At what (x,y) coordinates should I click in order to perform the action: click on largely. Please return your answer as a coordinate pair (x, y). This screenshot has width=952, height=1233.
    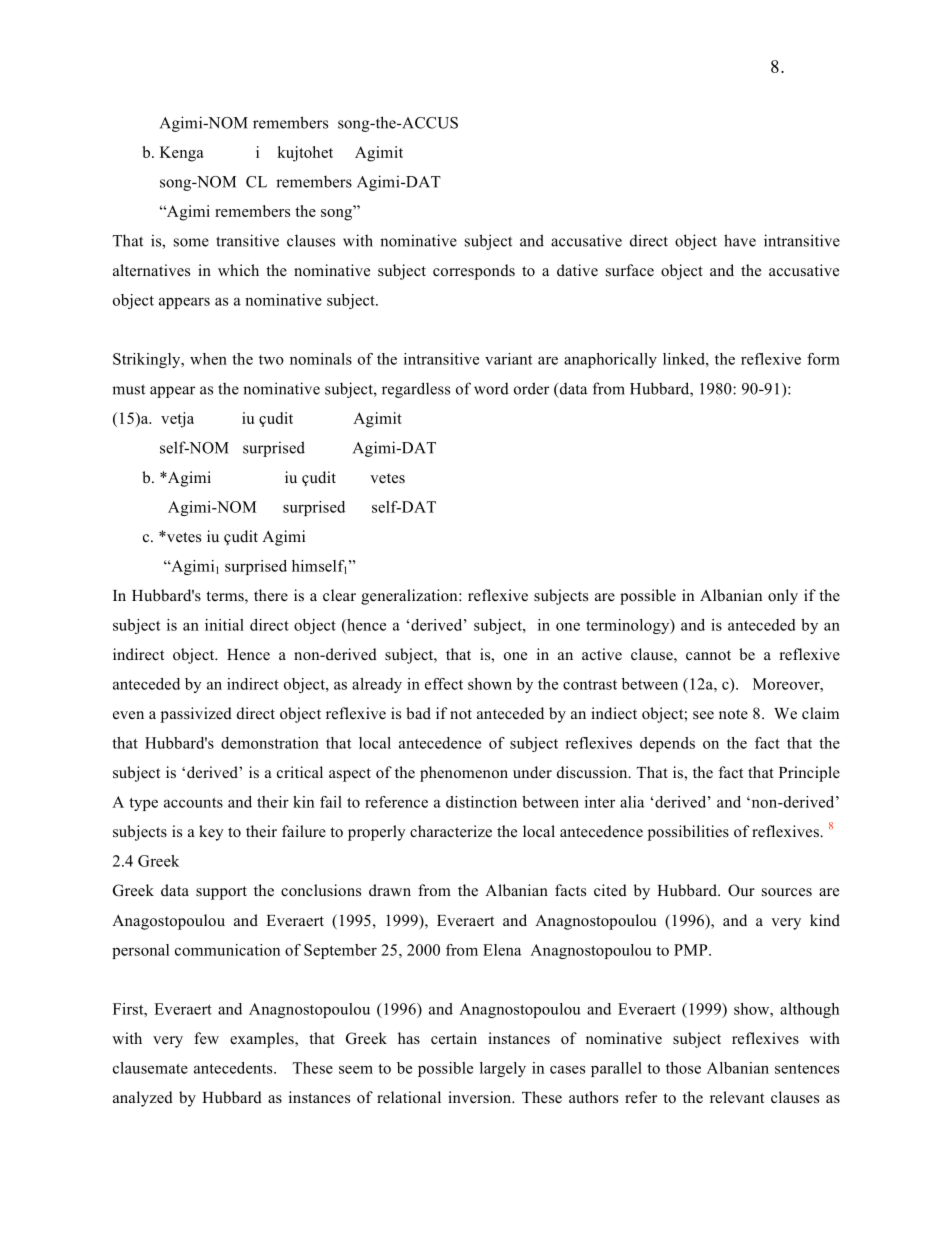
    Looking at the image, I should click on (503, 1069).
